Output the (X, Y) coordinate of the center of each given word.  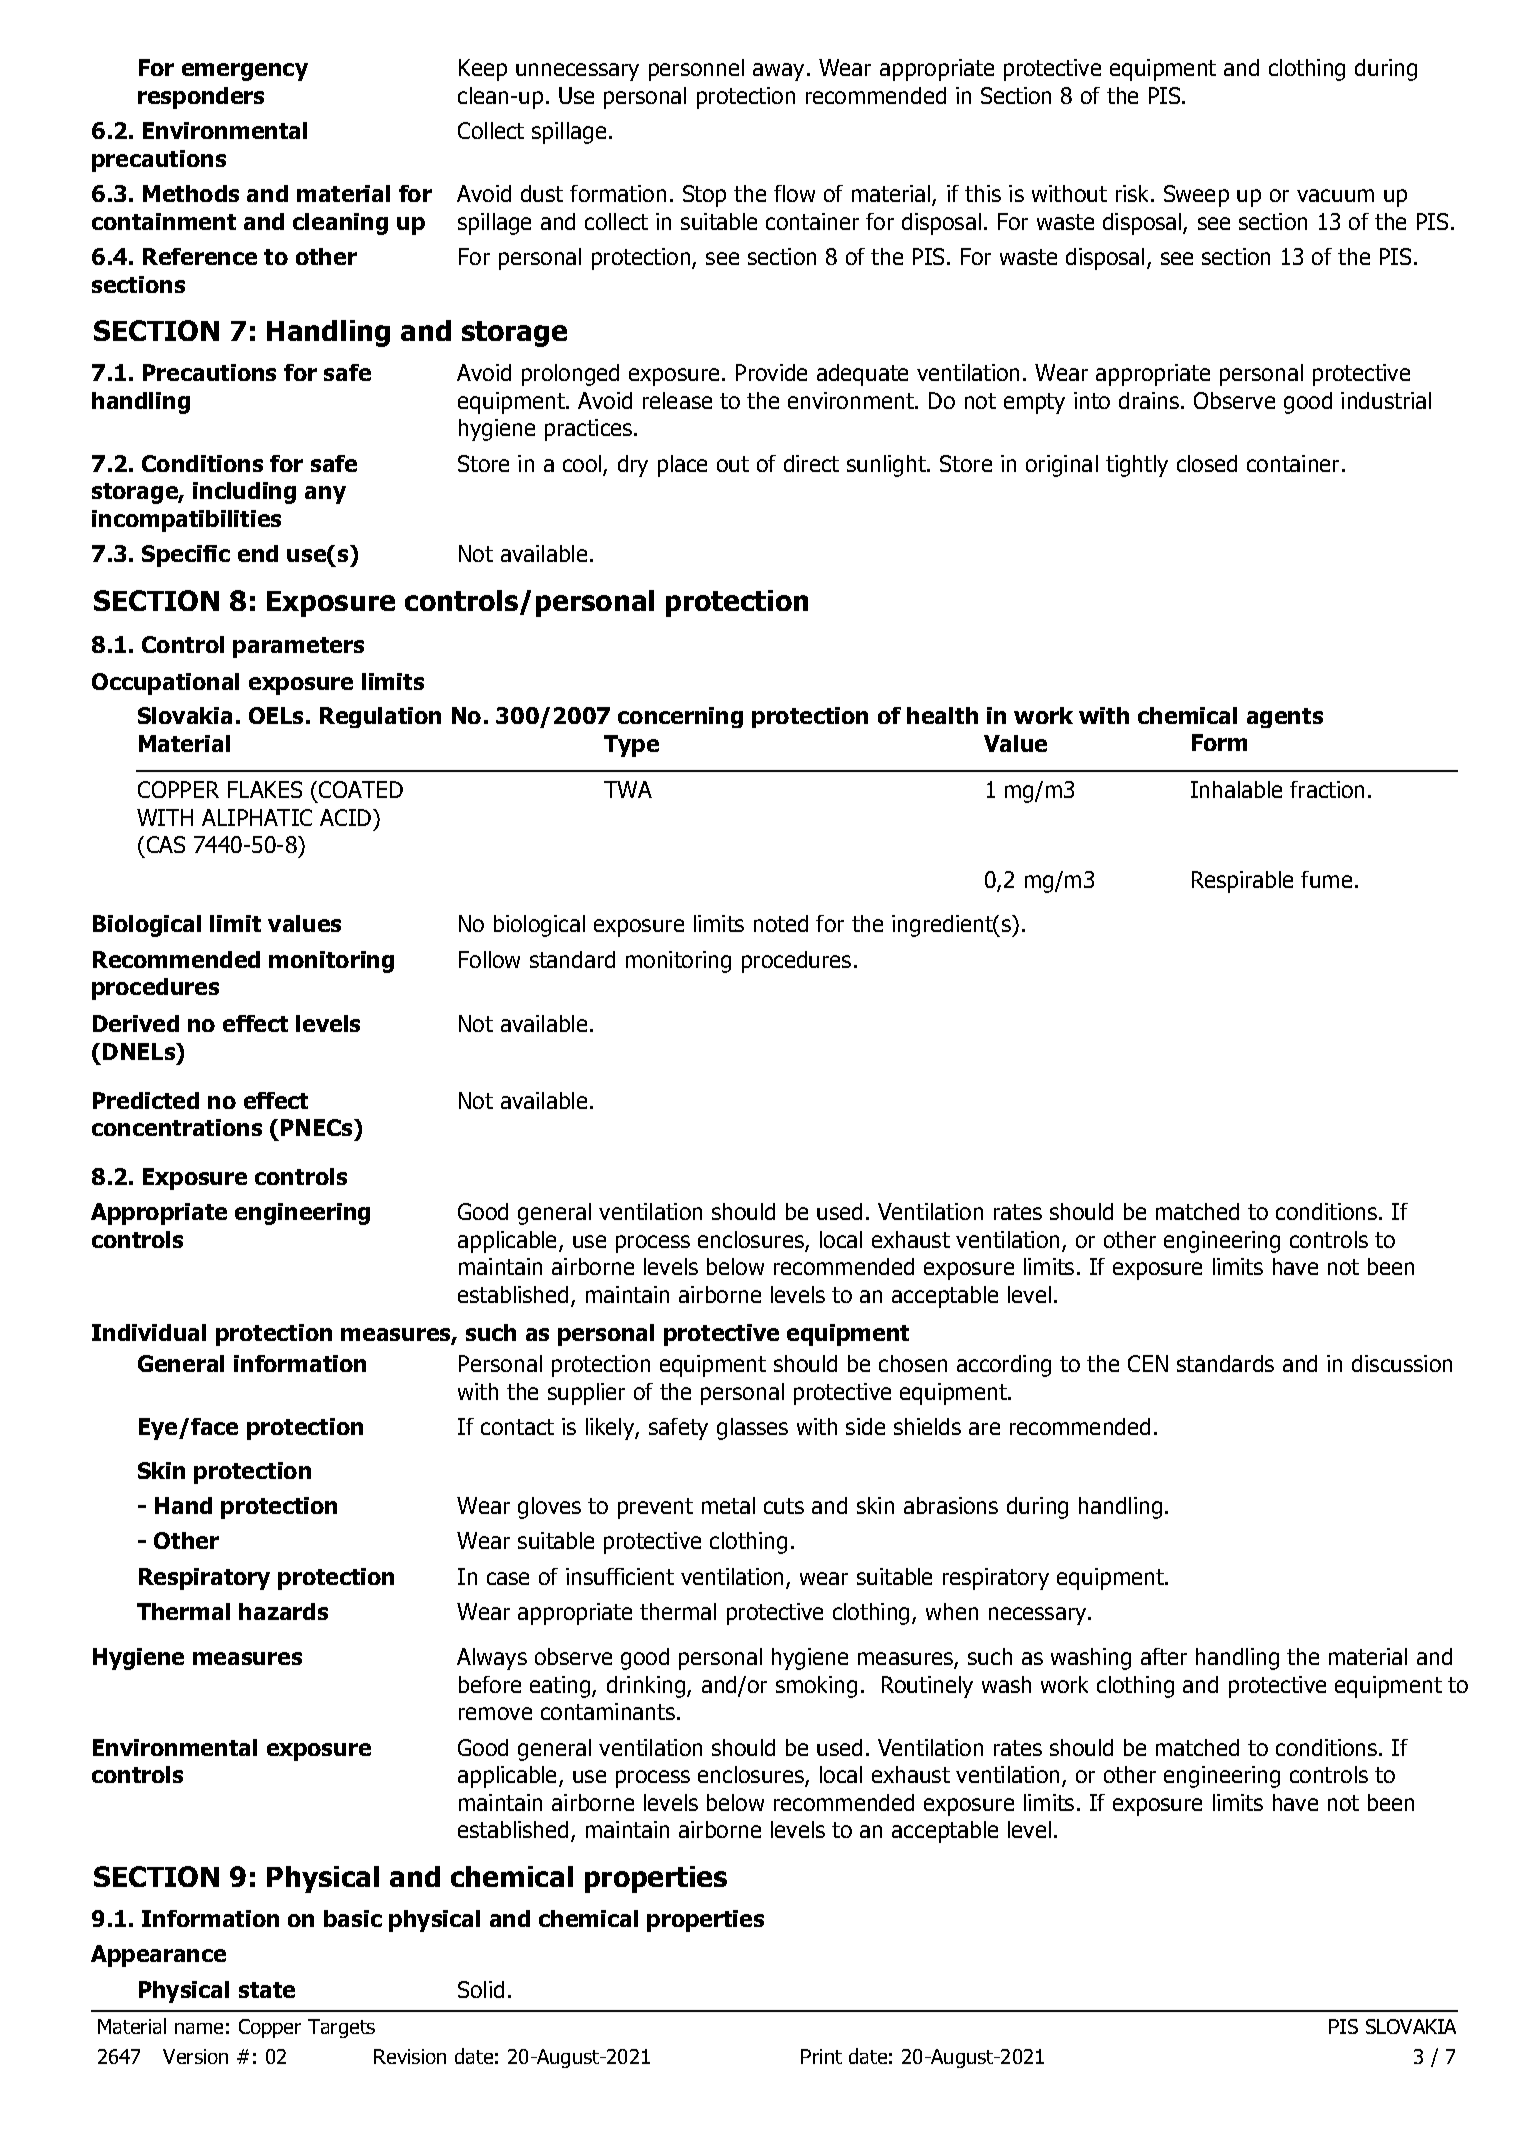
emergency (245, 72)
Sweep (1196, 196)
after (1164, 1656)
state (267, 1990)
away (780, 72)
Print (821, 2056)
